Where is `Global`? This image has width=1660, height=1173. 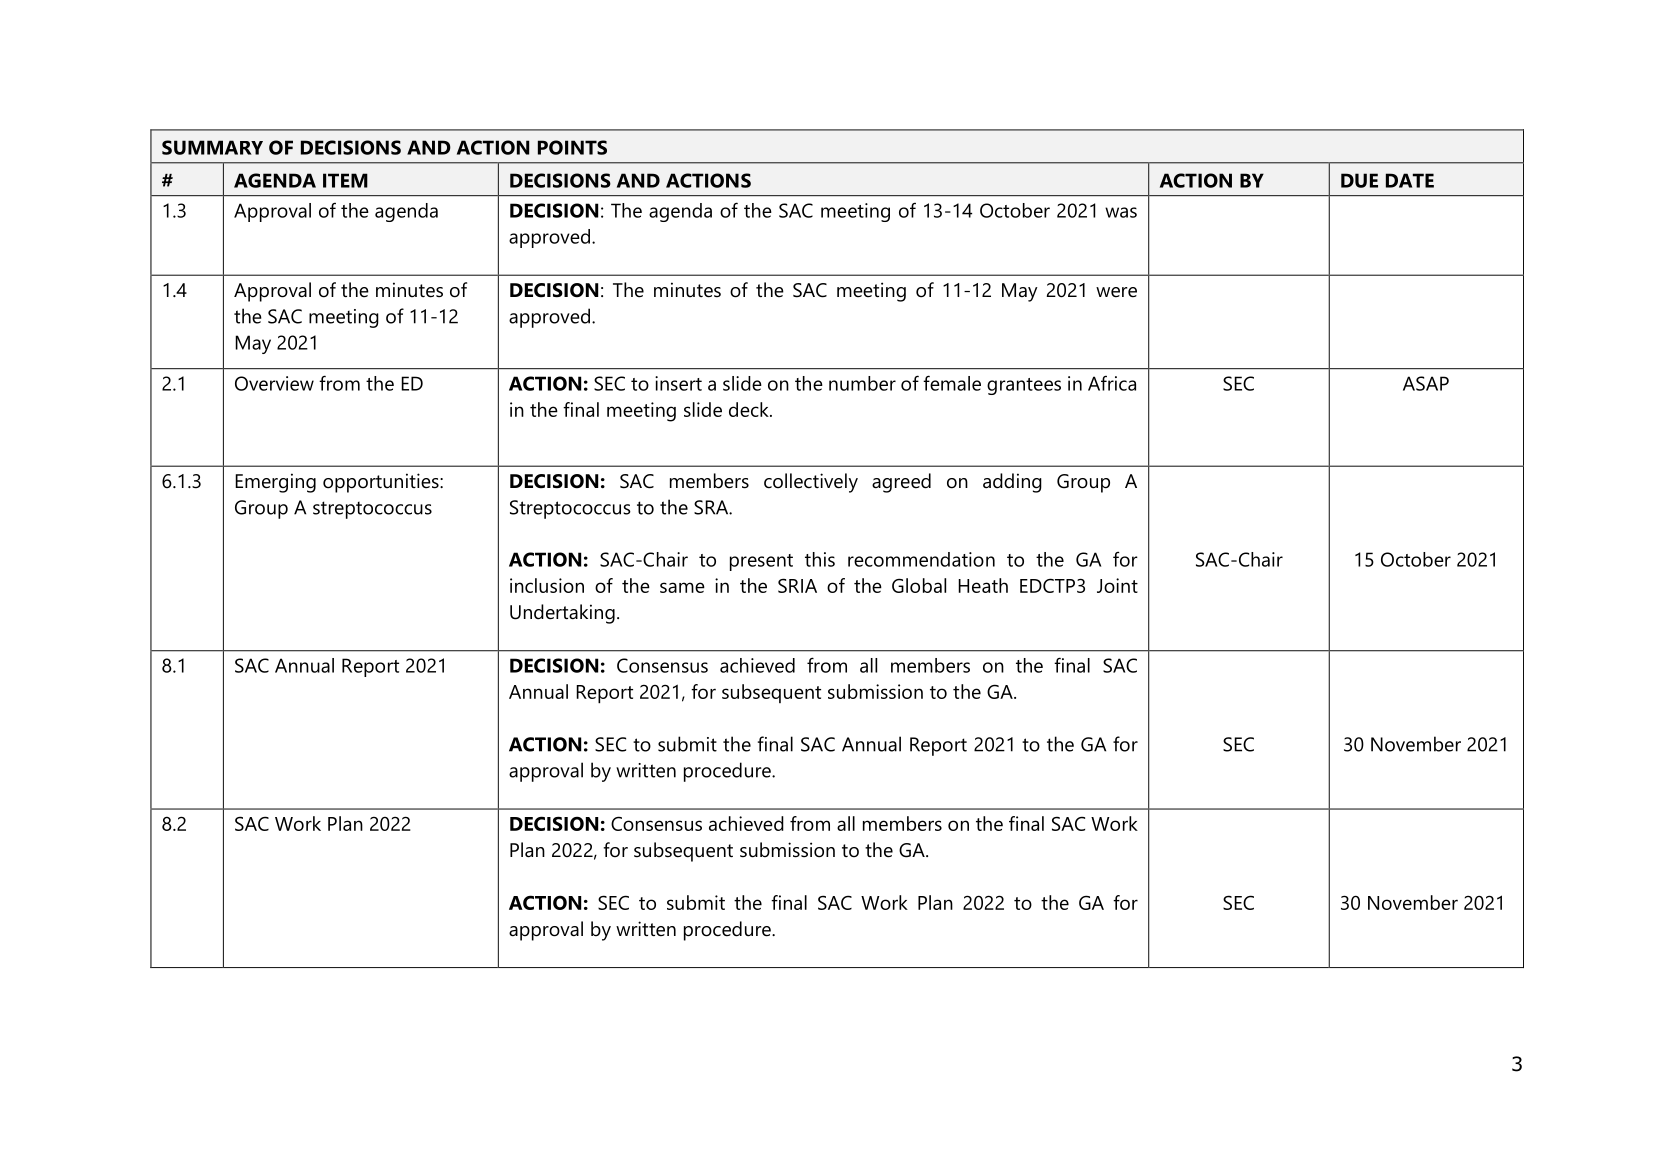
Global is located at coordinates (919, 585).
